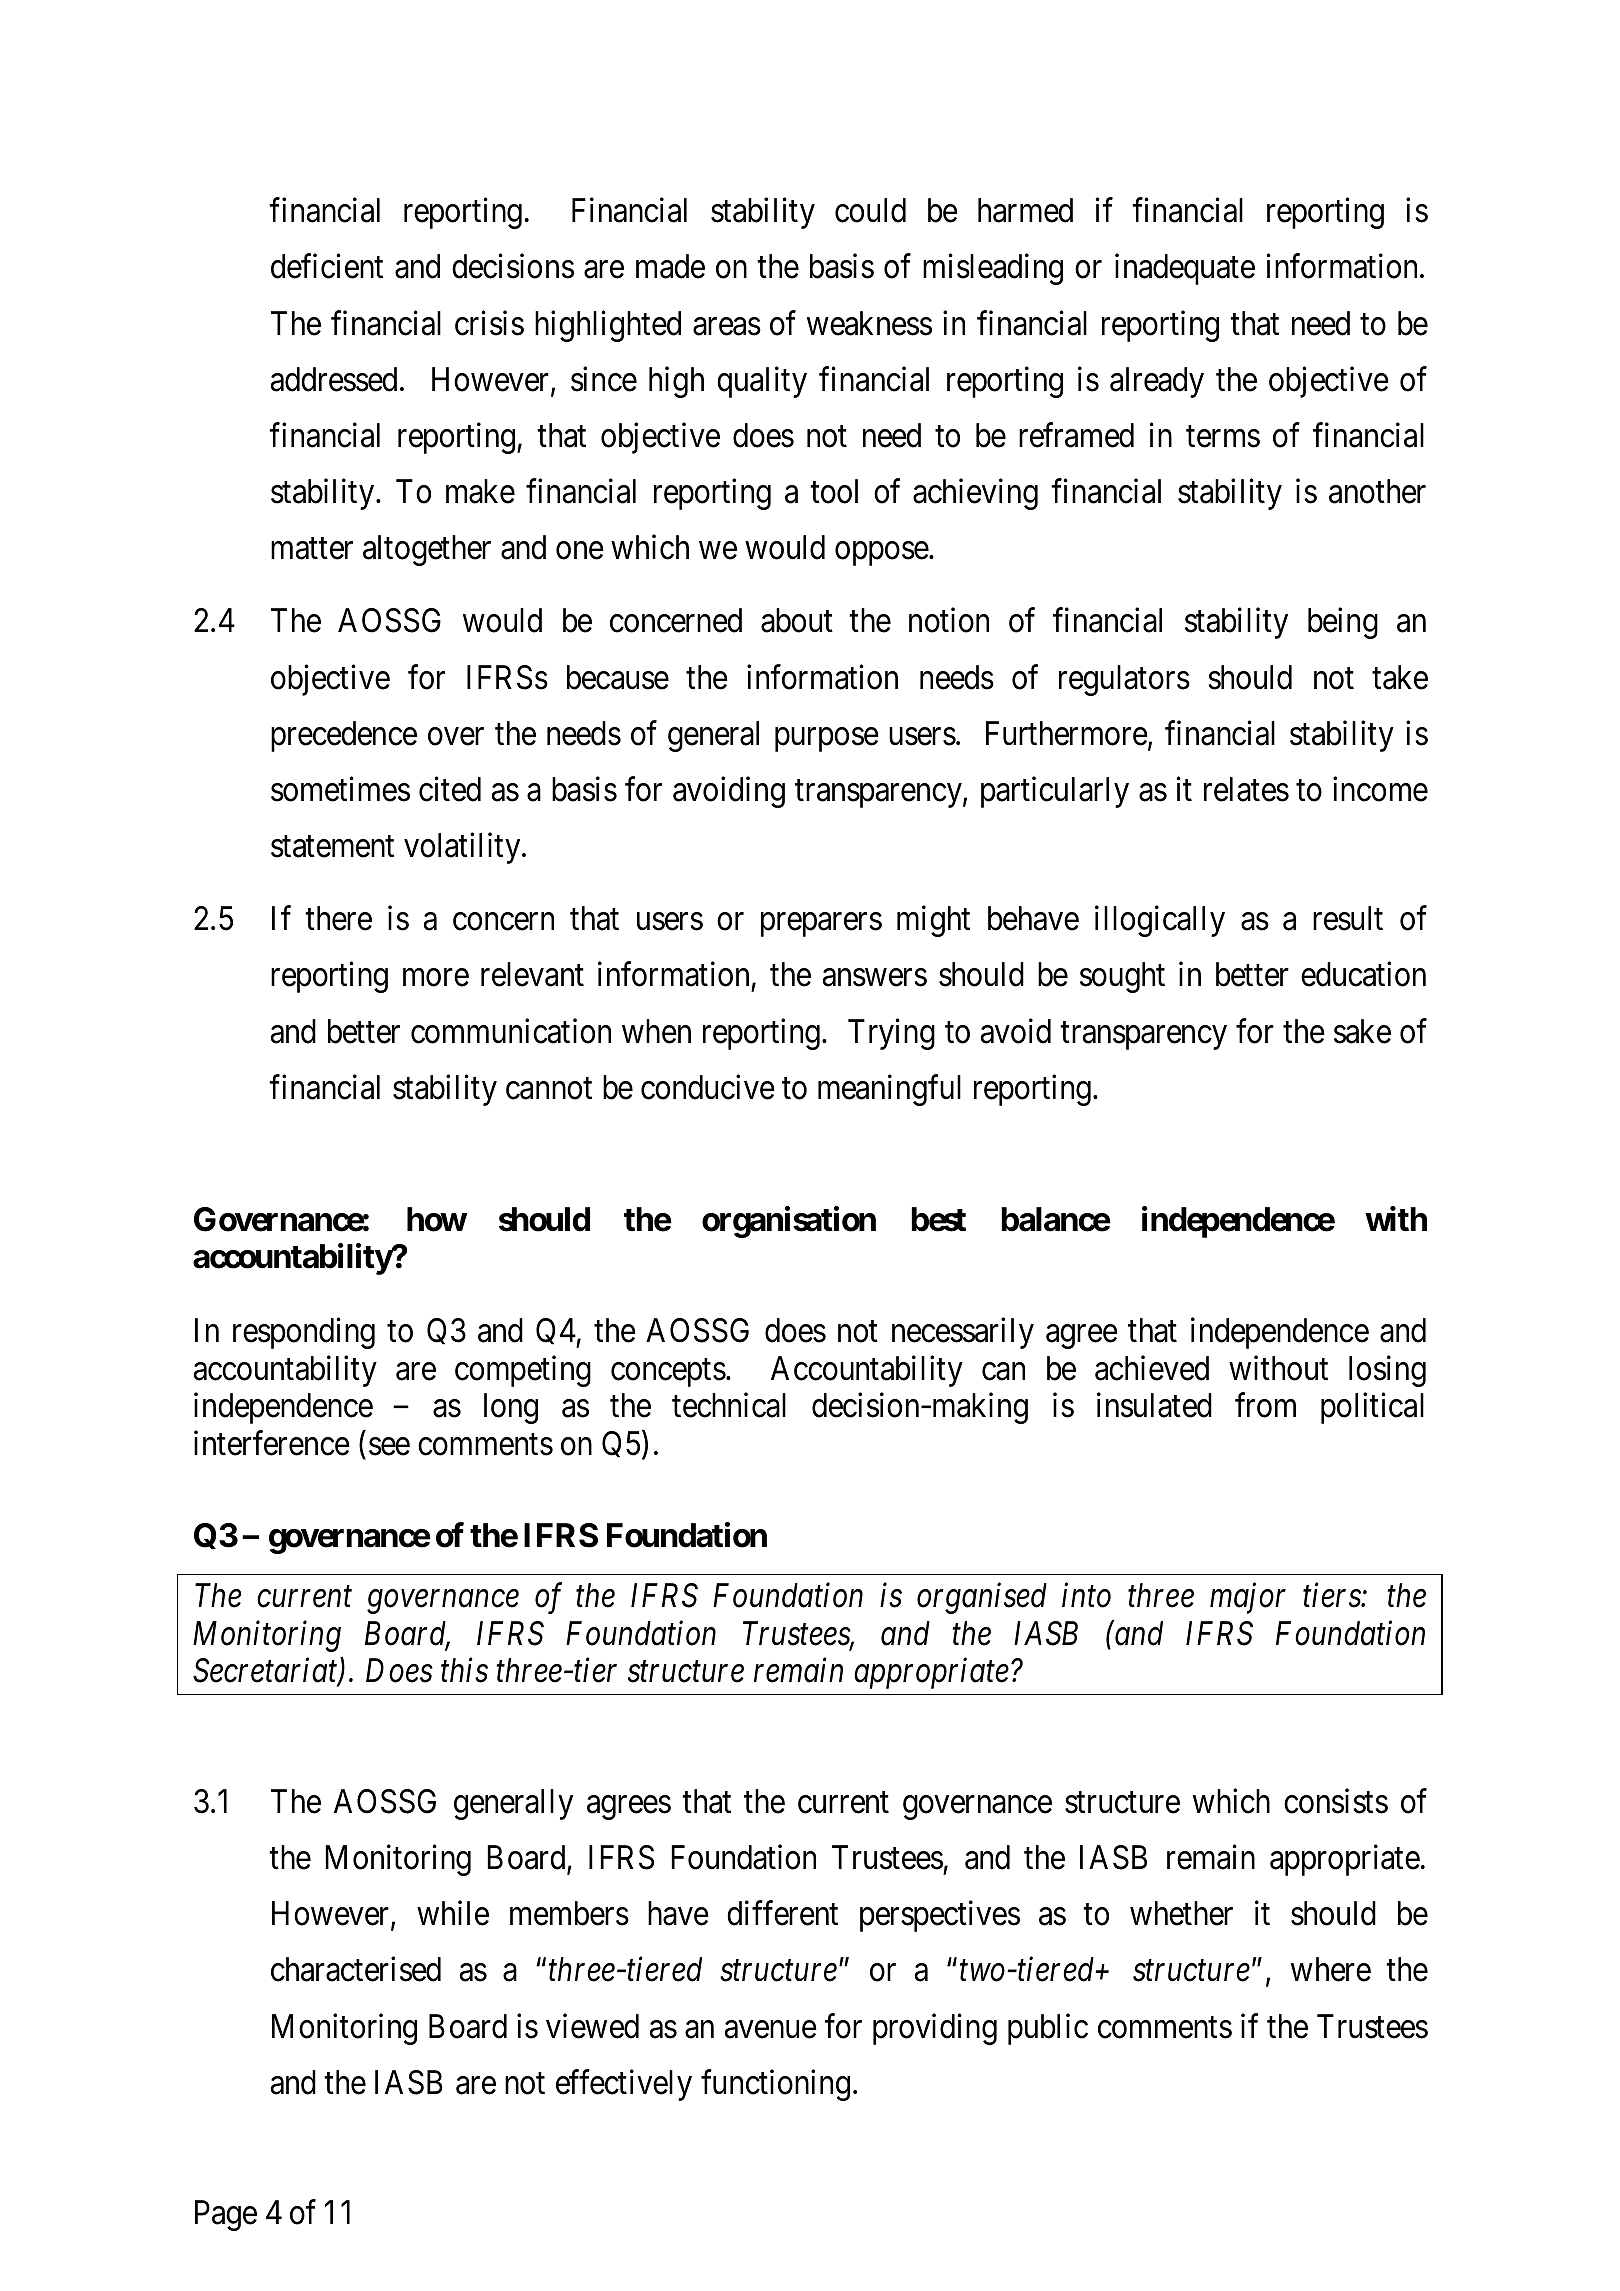 The width and height of the image is (1620, 2291). I want to click on major, so click(1248, 1598).
